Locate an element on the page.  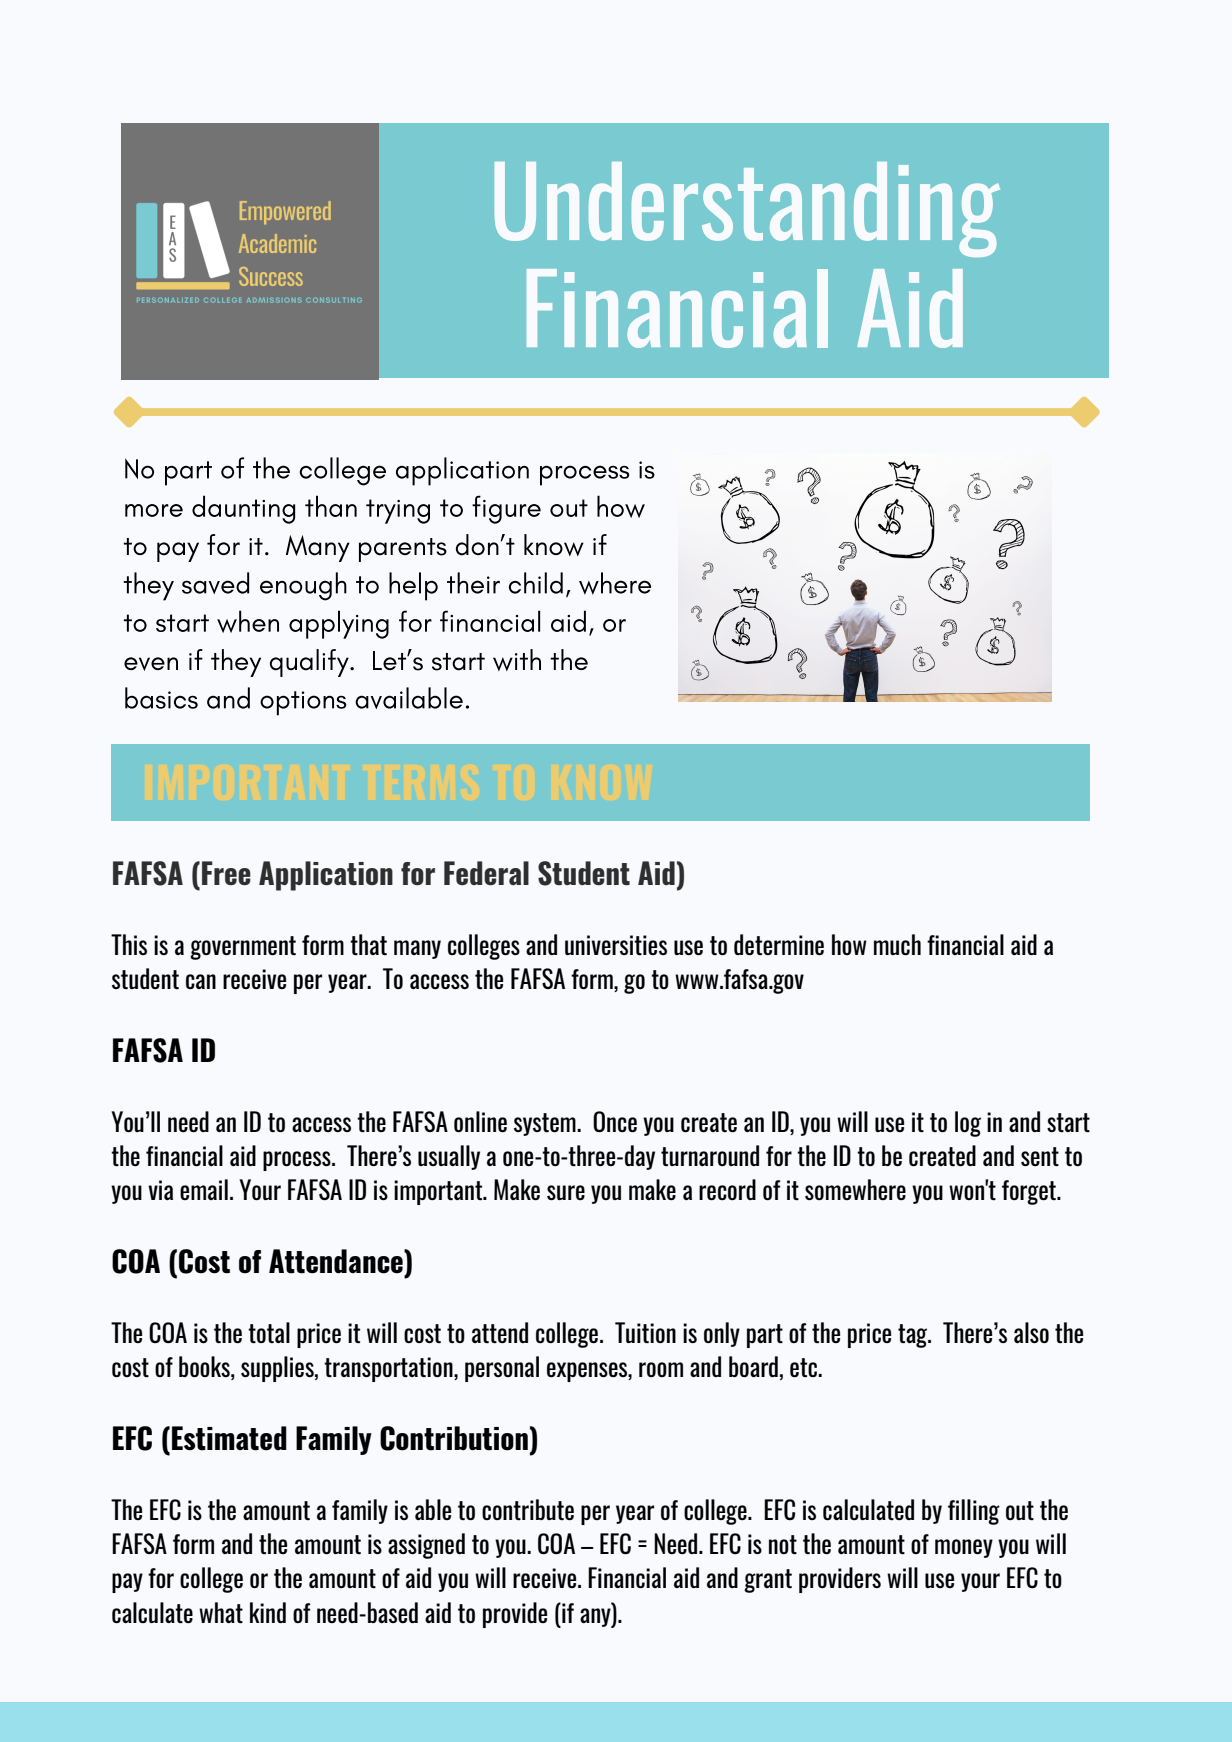
what is located at coordinates (221, 1613).
